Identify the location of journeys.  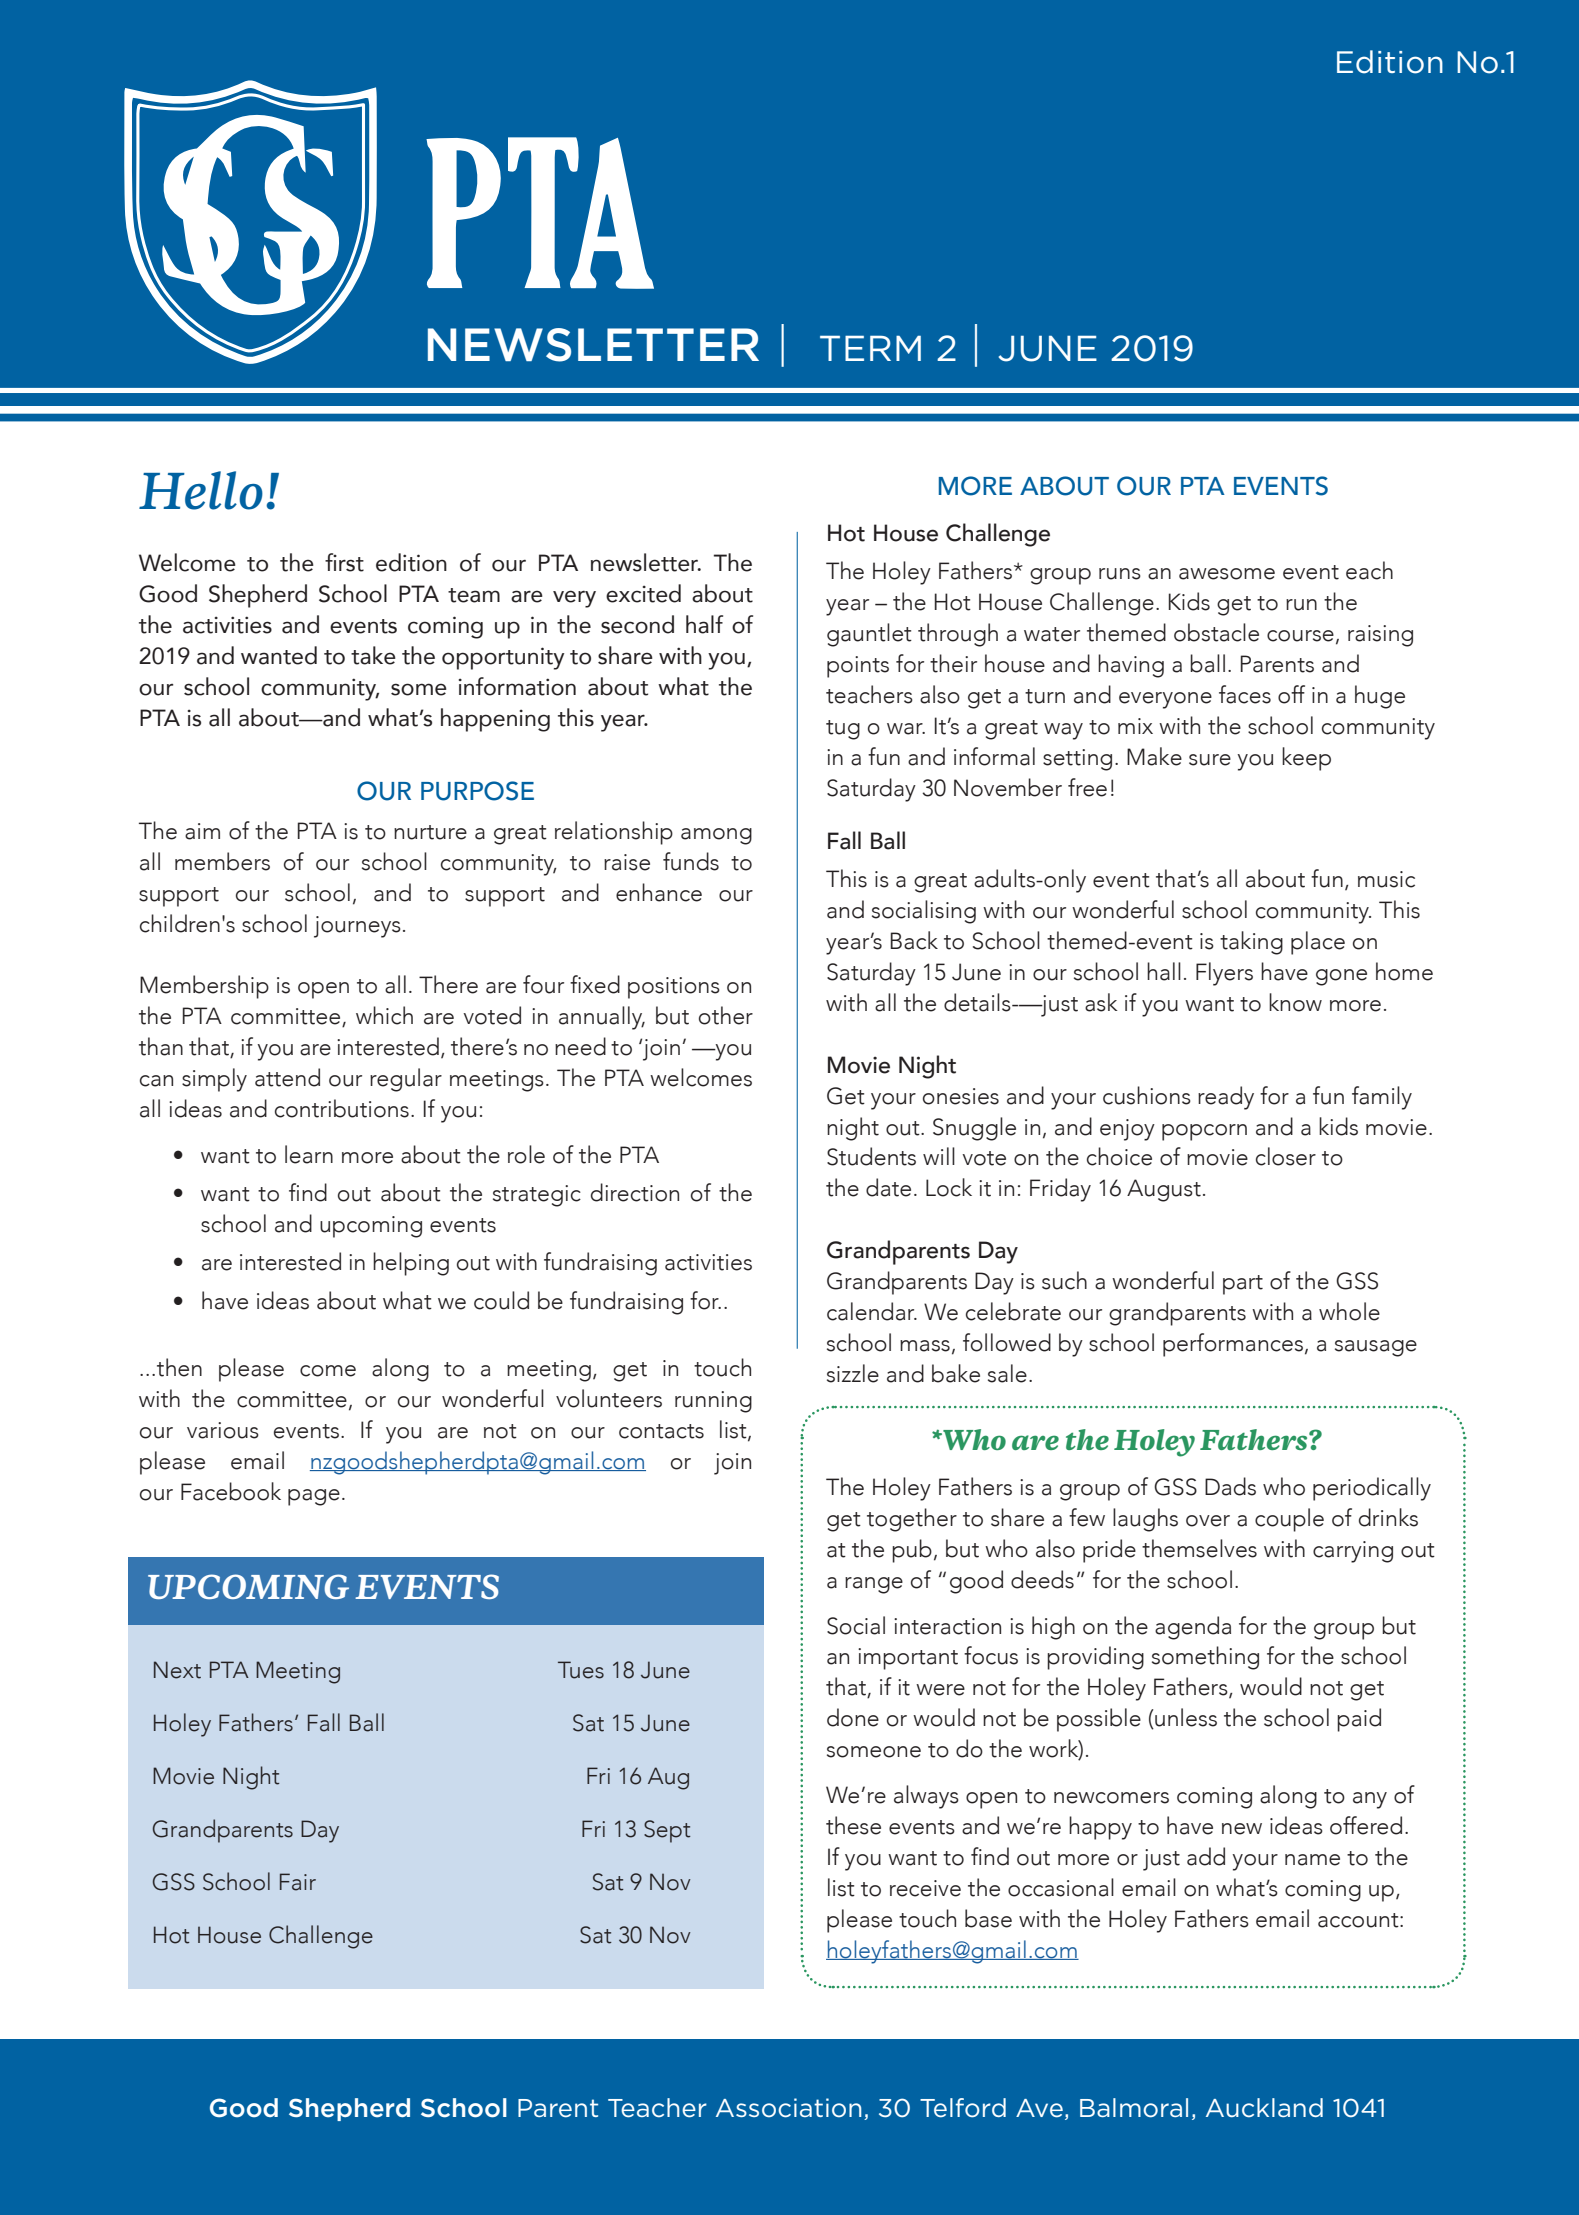
(357, 927).
